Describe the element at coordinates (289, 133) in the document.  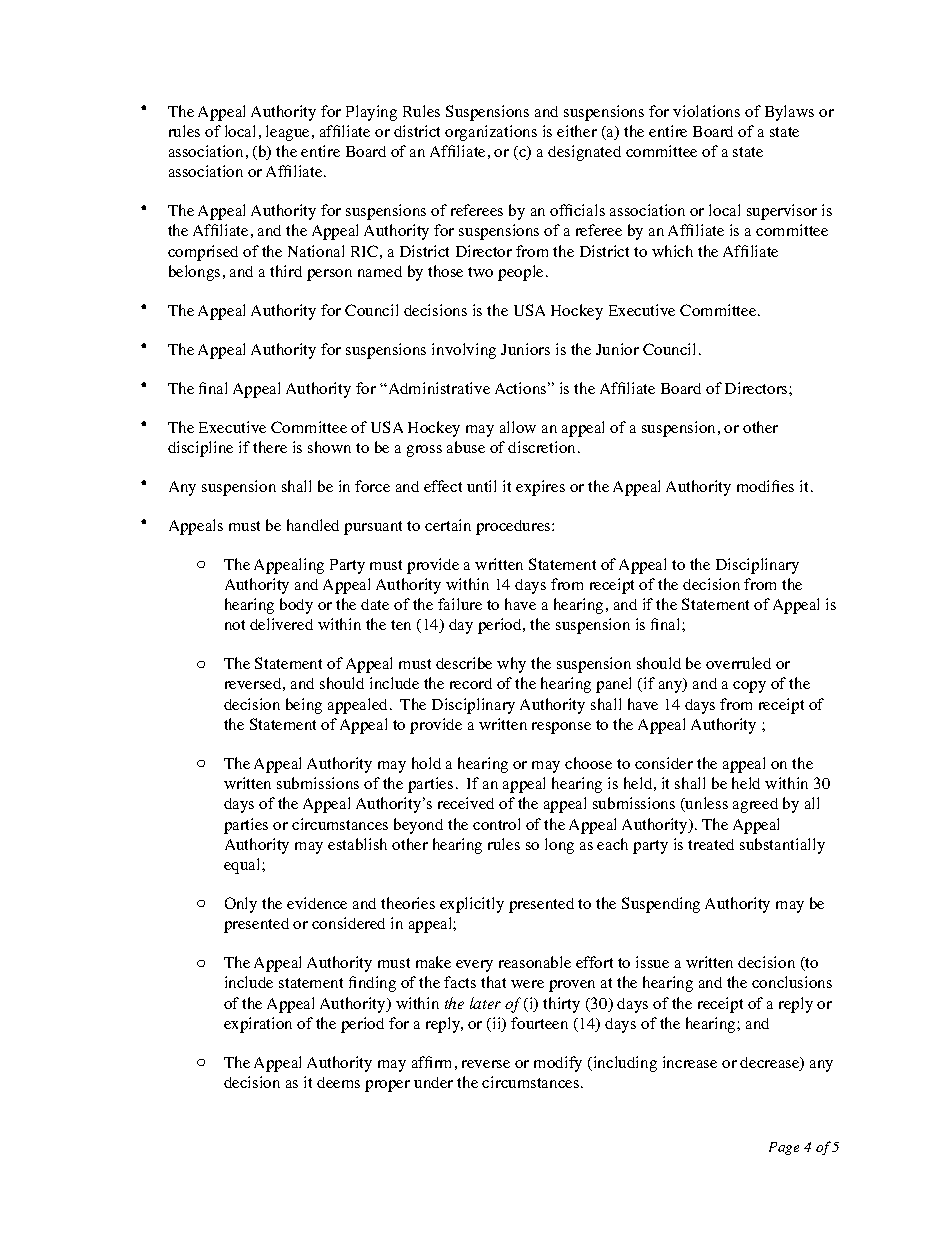
I see `league` at that location.
